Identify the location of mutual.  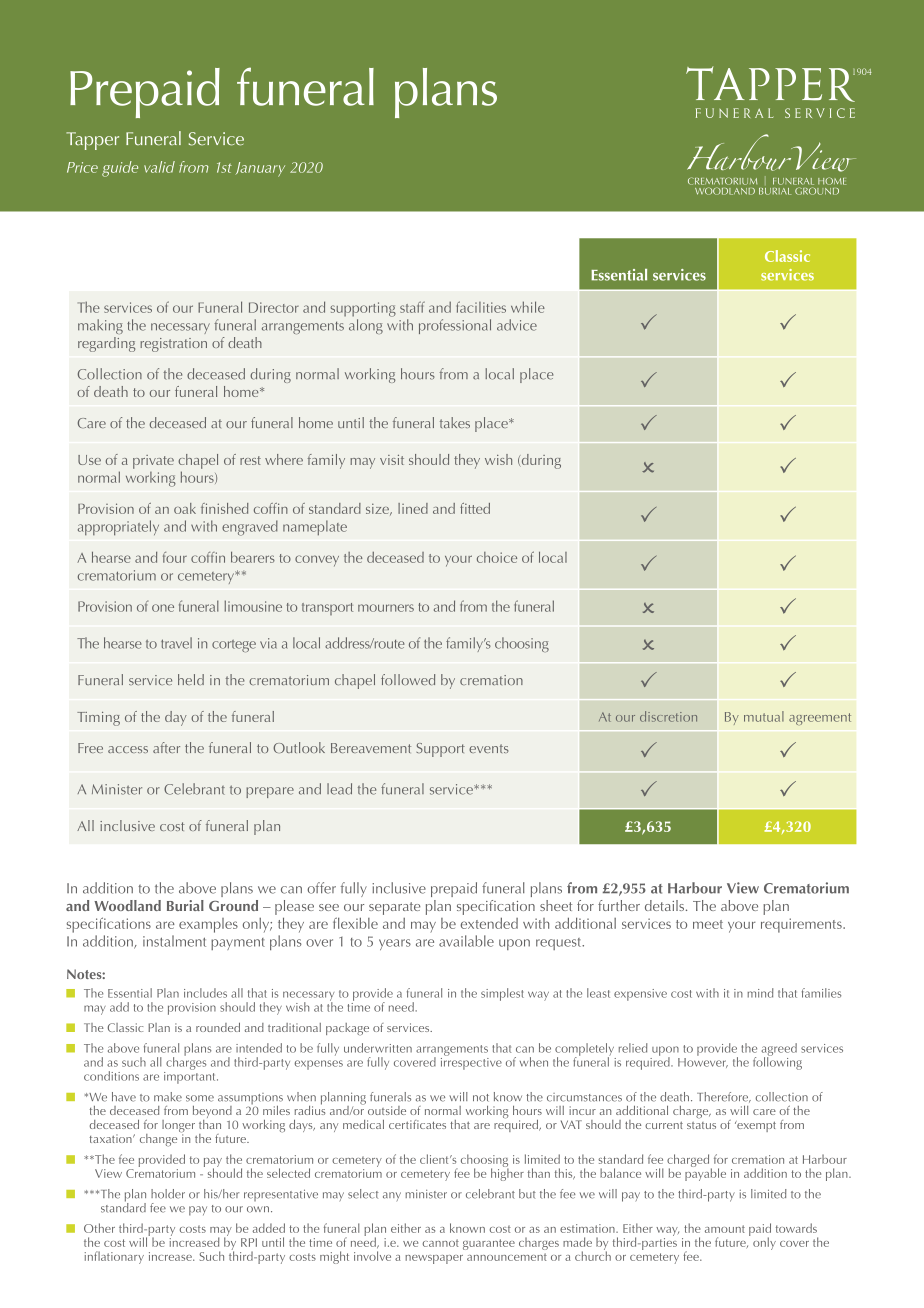
(764, 716).
